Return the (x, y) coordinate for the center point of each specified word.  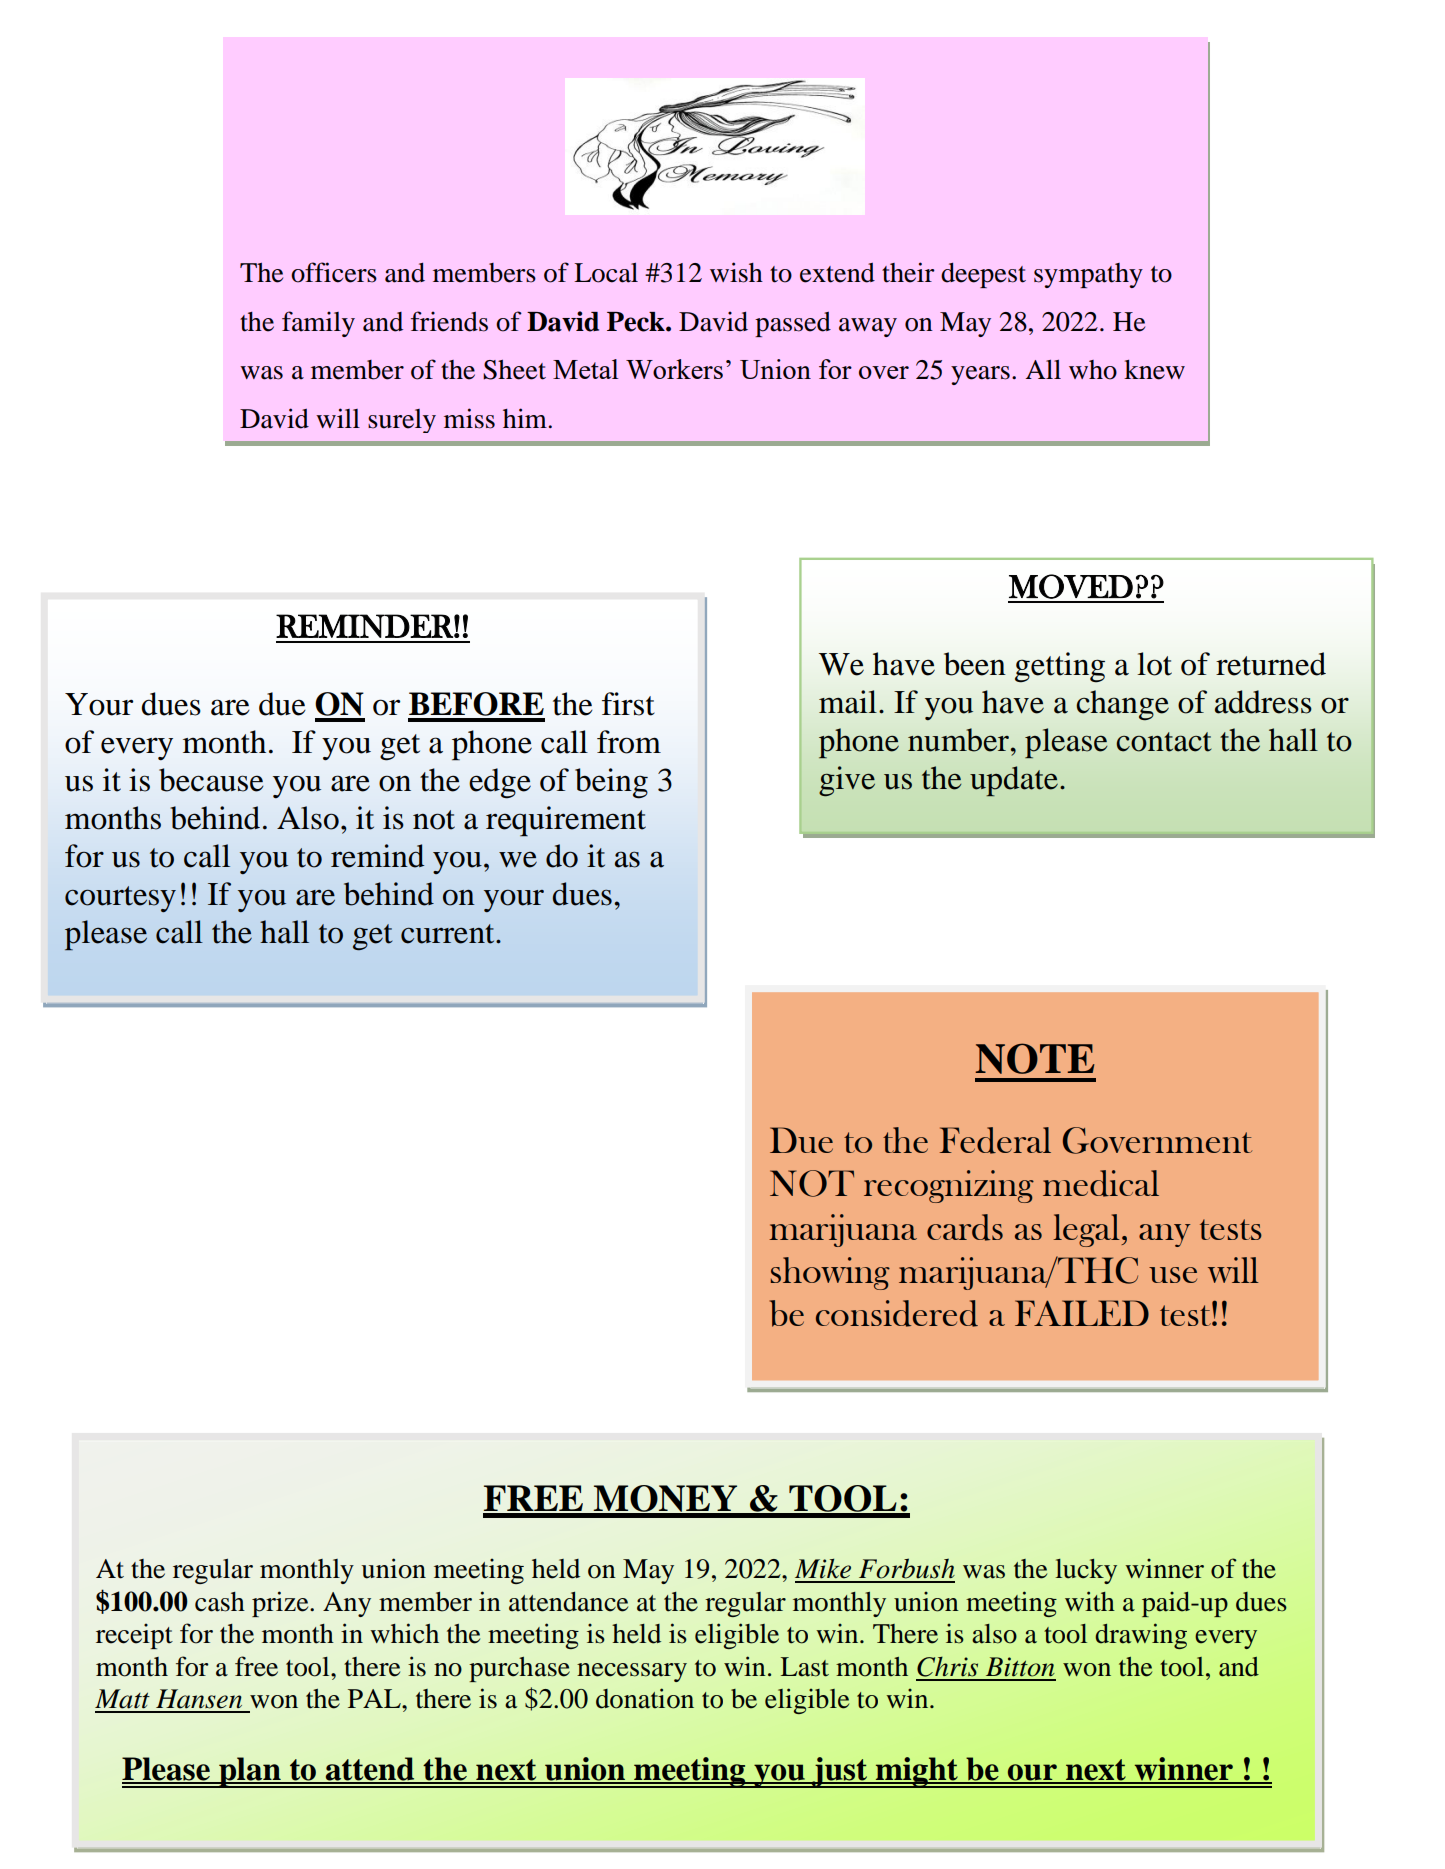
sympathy (1088, 275)
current (449, 934)
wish (736, 272)
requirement (566, 821)
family (318, 324)
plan (250, 1772)
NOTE (1034, 1058)
